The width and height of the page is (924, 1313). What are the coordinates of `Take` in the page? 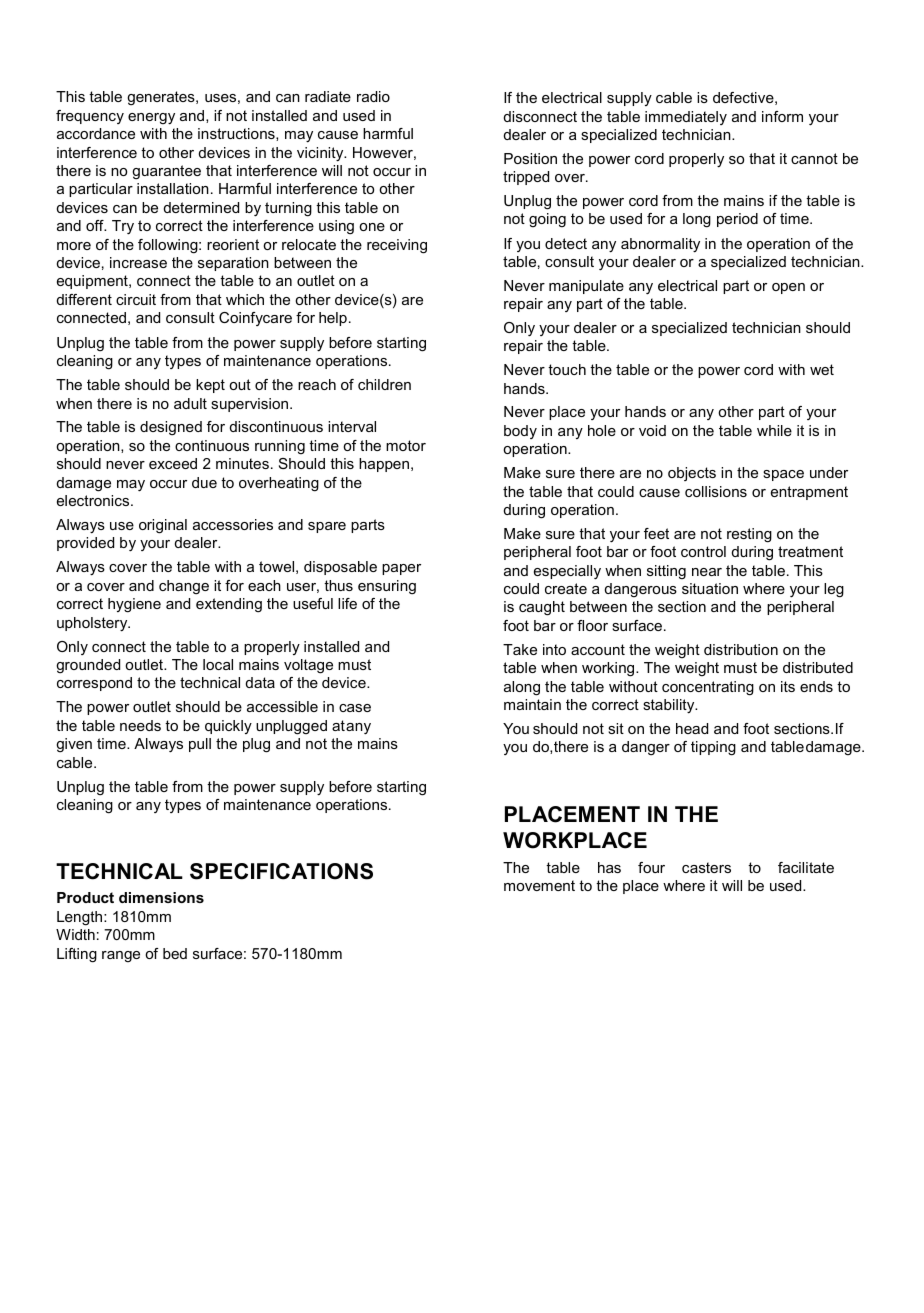 It's located at (520, 649).
